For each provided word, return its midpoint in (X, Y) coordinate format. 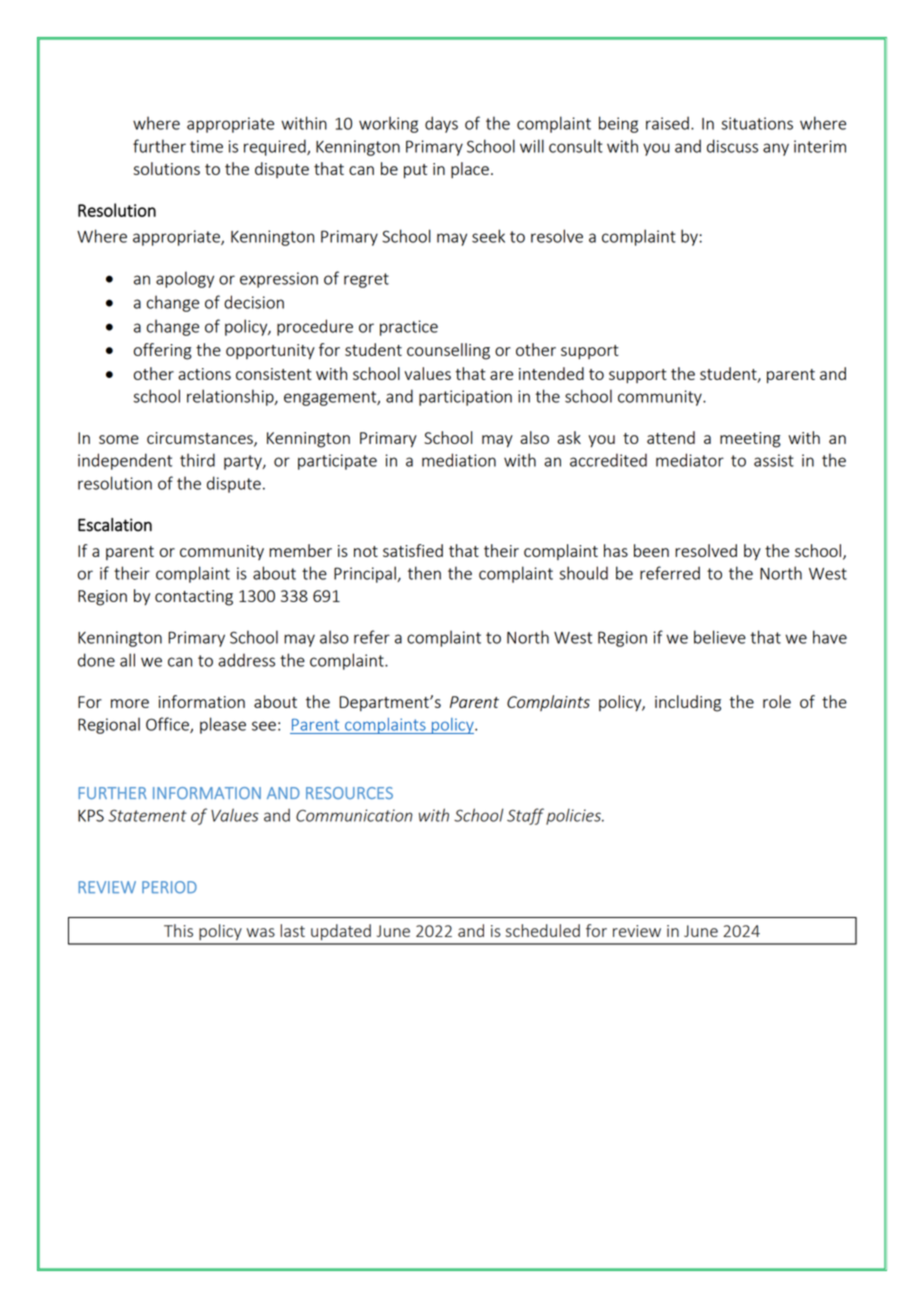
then (424, 573)
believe (720, 637)
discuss (732, 146)
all (127, 660)
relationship (231, 397)
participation (465, 398)
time (206, 146)
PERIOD (169, 887)
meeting (750, 440)
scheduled (543, 930)
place (470, 170)
